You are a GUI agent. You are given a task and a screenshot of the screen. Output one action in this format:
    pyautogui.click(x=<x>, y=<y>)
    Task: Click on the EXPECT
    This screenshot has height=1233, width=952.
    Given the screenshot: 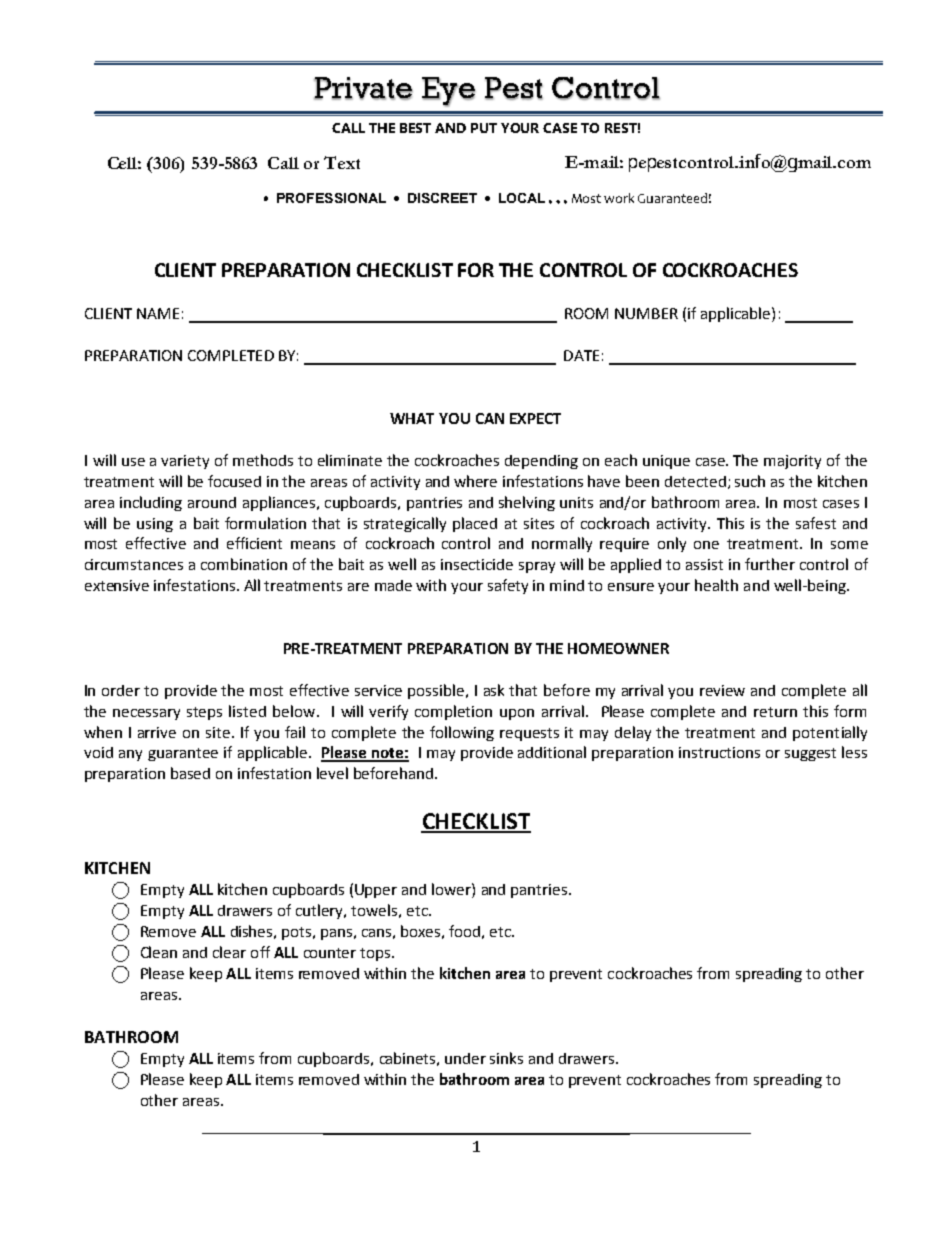 What is the action you would take?
    pyautogui.click(x=535, y=418)
